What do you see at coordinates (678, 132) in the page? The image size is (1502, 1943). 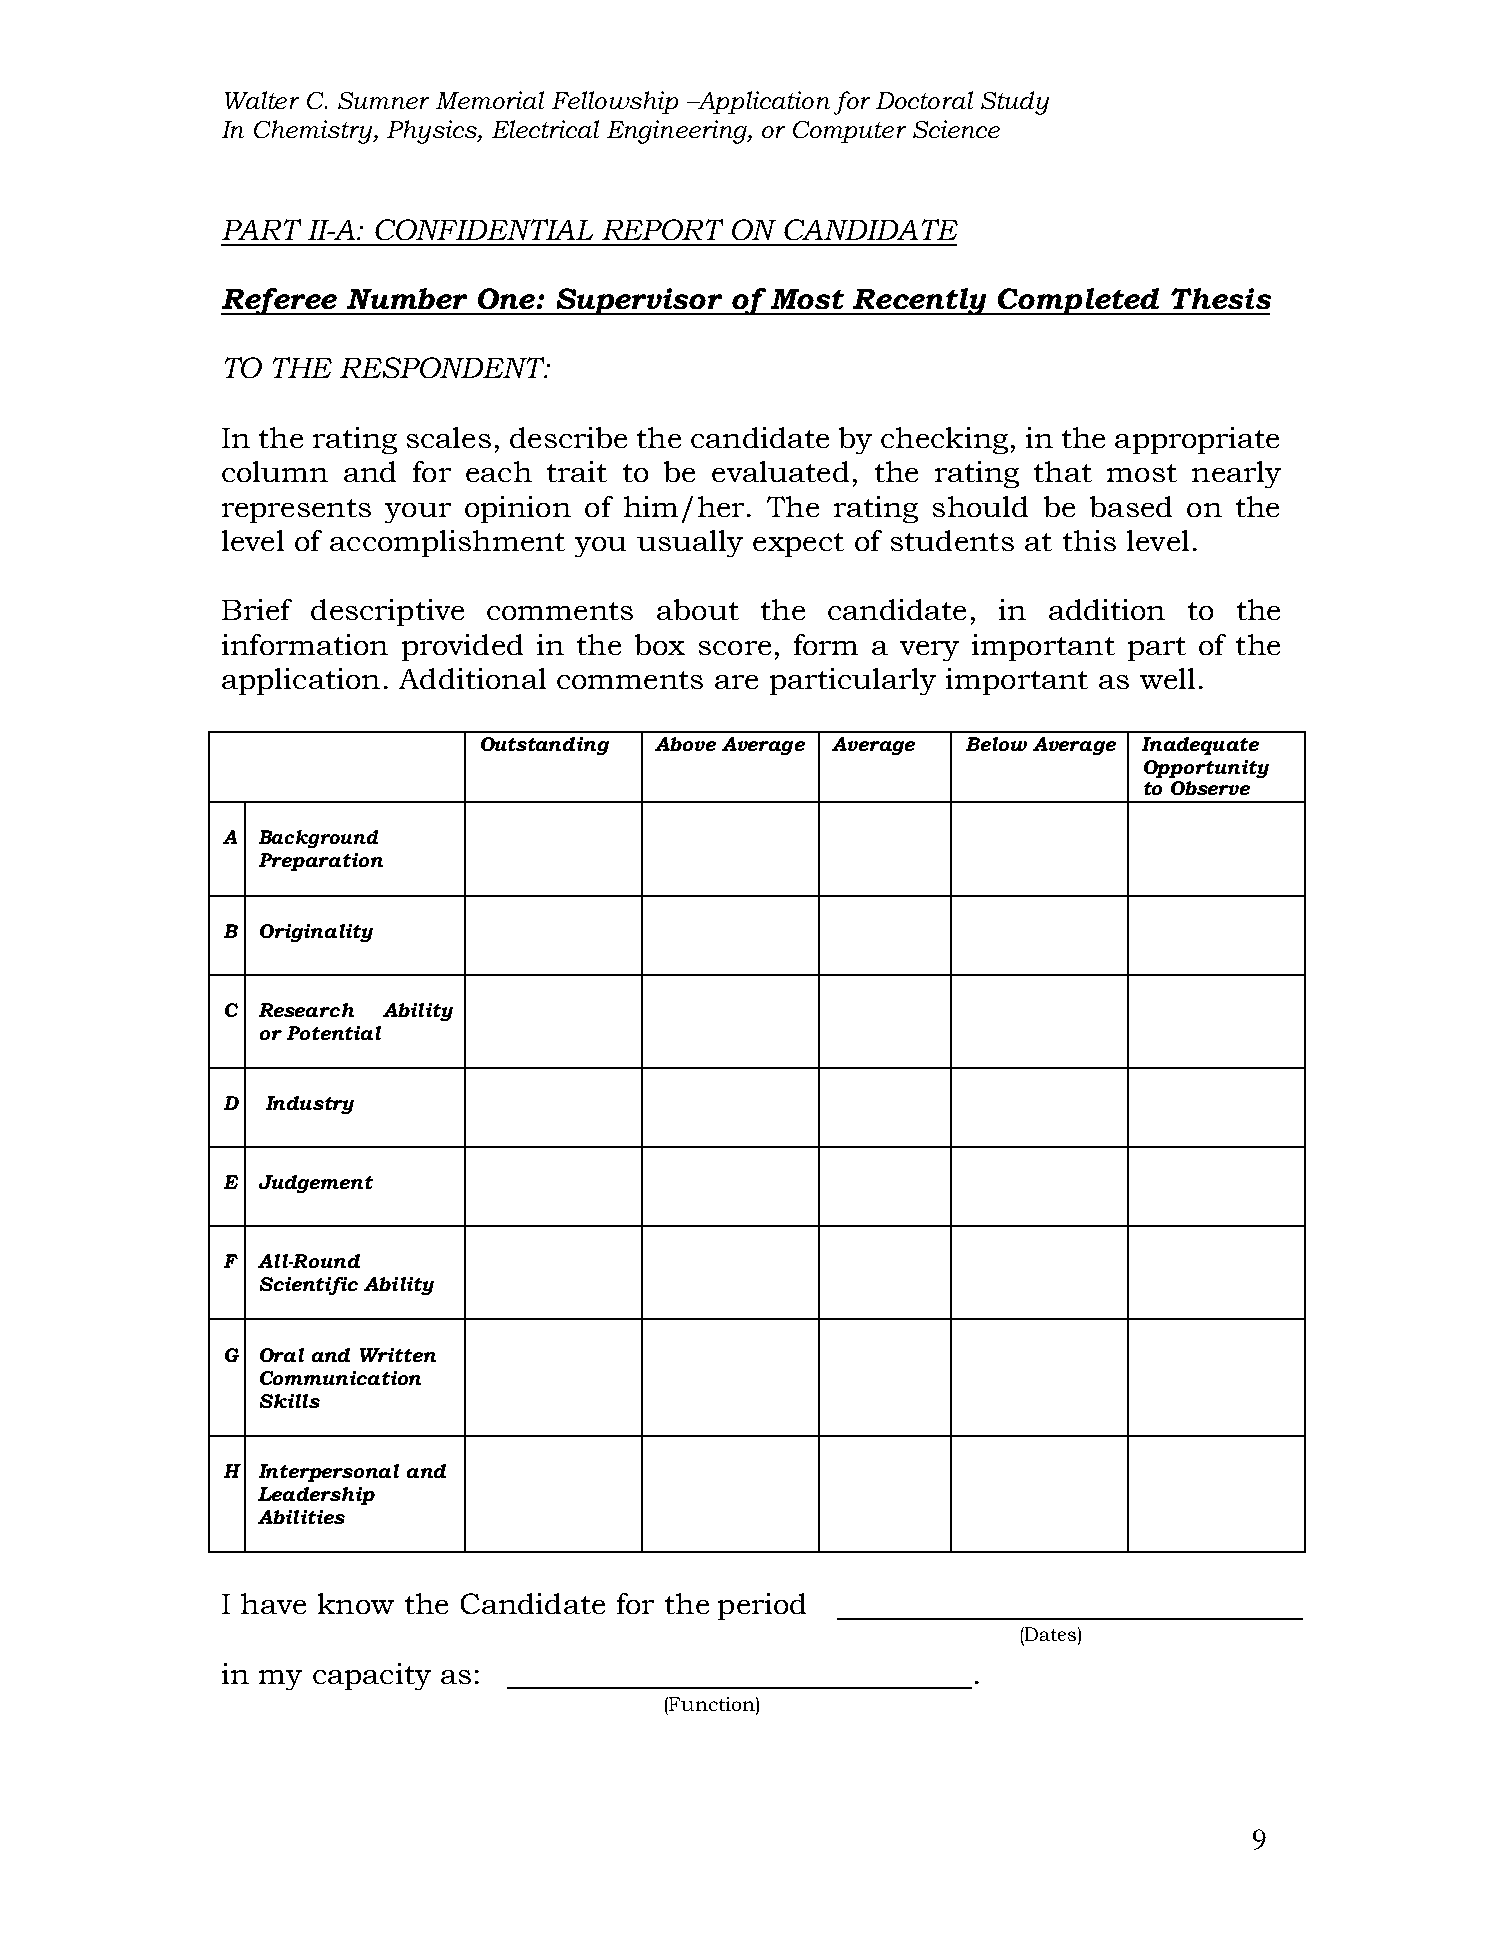 I see `Engineering` at bounding box center [678, 132].
